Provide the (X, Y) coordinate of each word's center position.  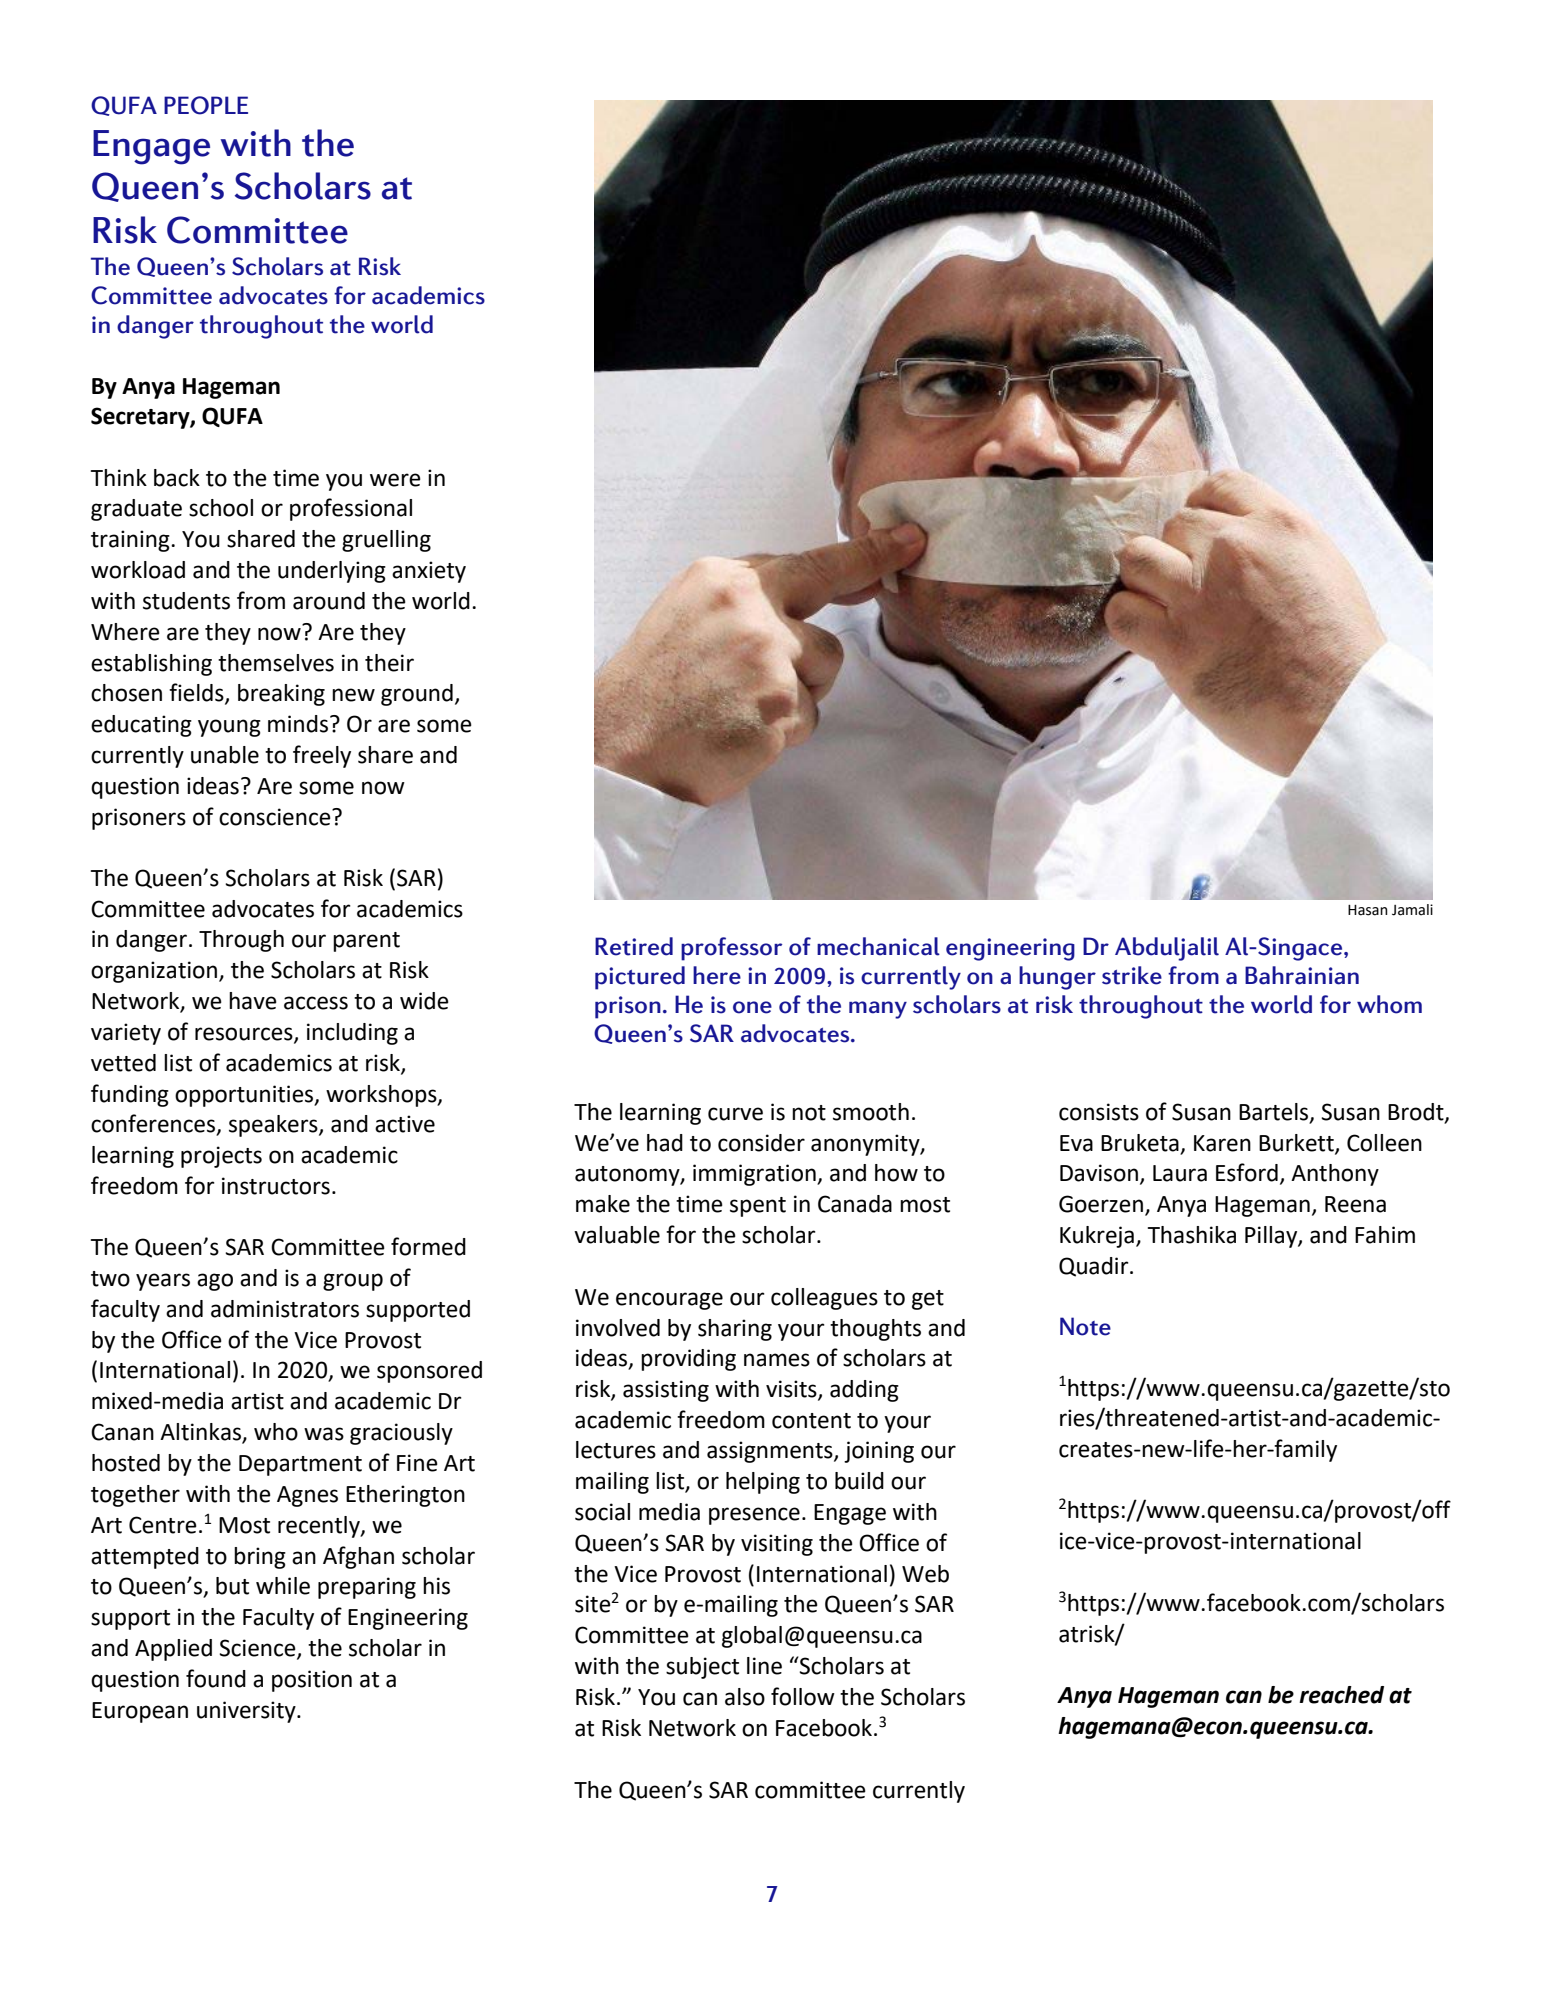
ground (417, 695)
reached (1341, 1695)
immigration (755, 1175)
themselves (276, 663)
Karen (1222, 1143)
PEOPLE (206, 105)
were (395, 480)
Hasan (1368, 910)
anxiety (429, 572)
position (312, 1681)
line (764, 1666)
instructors (276, 1186)
